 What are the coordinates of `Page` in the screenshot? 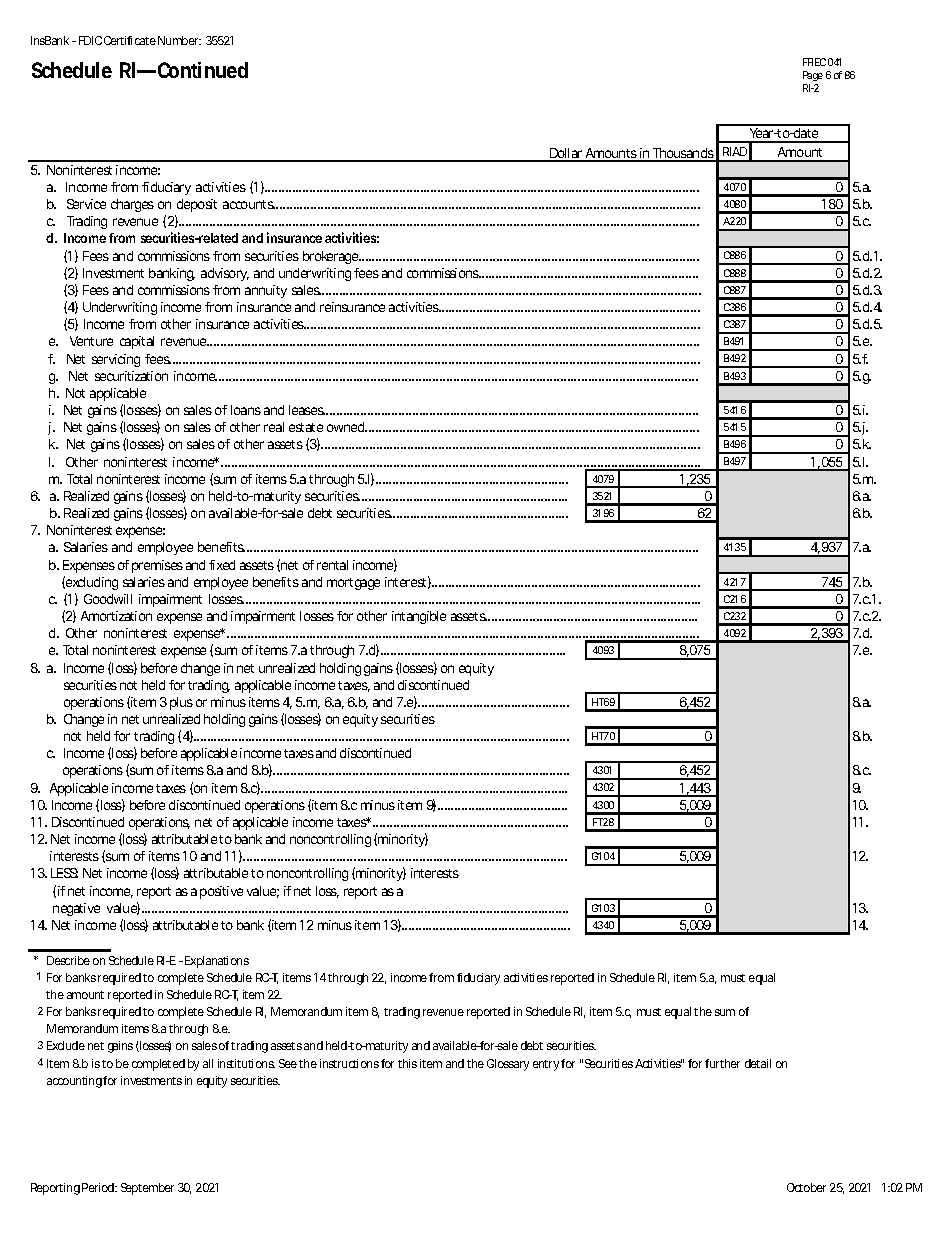 It's located at (813, 76).
